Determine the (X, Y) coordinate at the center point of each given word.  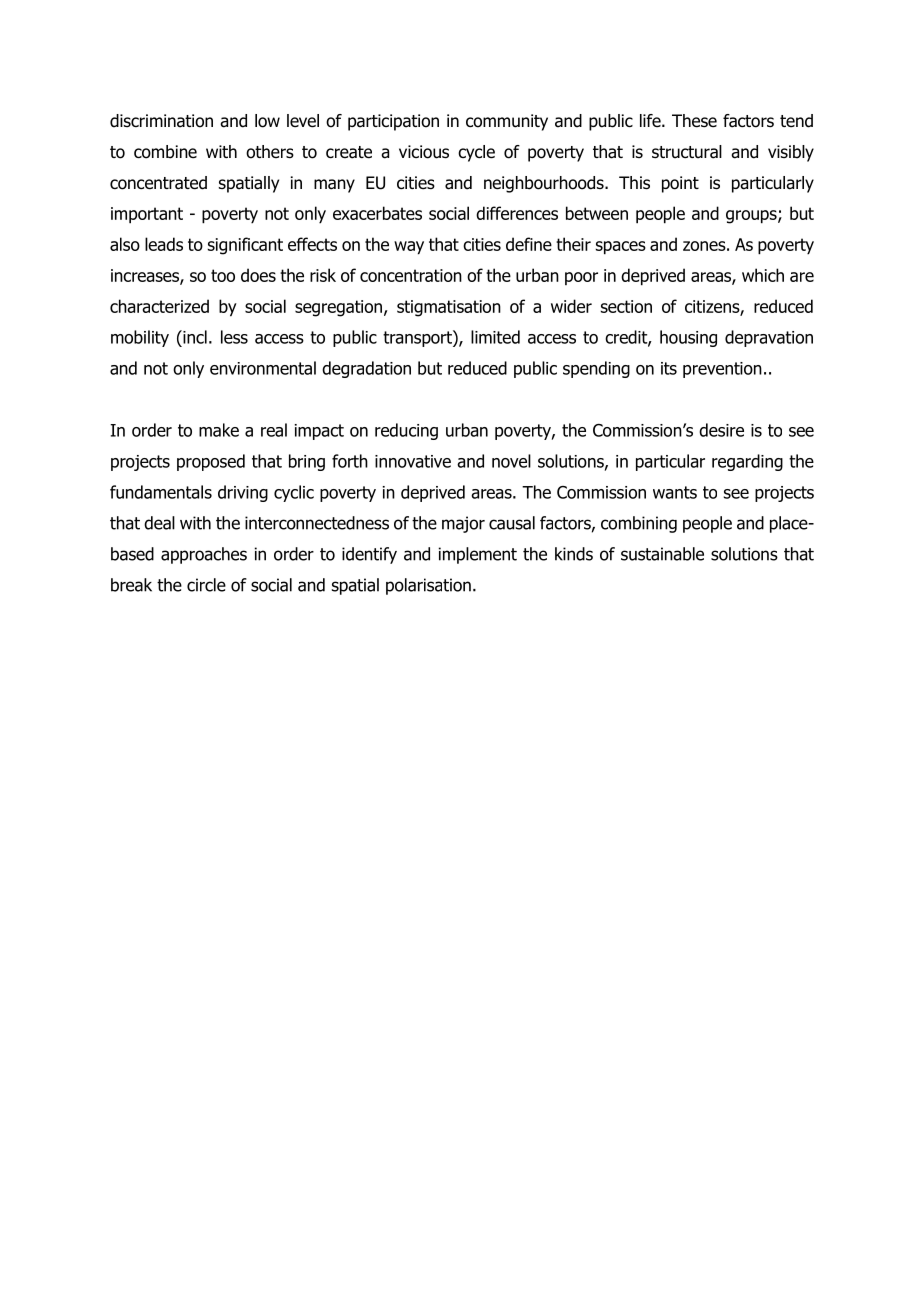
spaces (621, 248)
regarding (747, 462)
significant (245, 246)
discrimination (161, 121)
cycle (476, 153)
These (694, 121)
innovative (413, 461)
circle (206, 585)
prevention (722, 370)
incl (194, 337)
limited (495, 337)
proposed (211, 462)
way (409, 248)
